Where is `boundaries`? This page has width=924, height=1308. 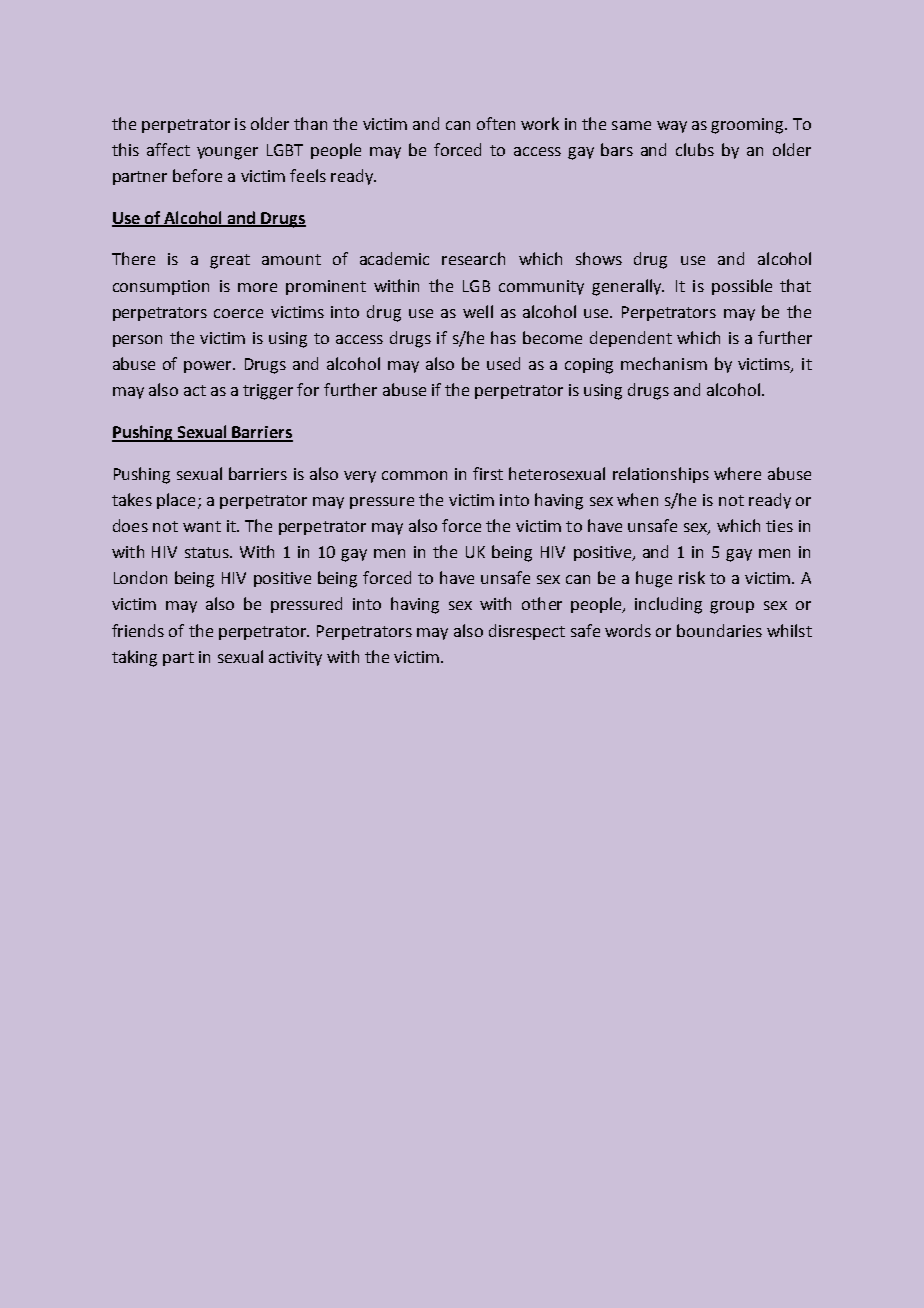 boundaries is located at coordinates (719, 630).
